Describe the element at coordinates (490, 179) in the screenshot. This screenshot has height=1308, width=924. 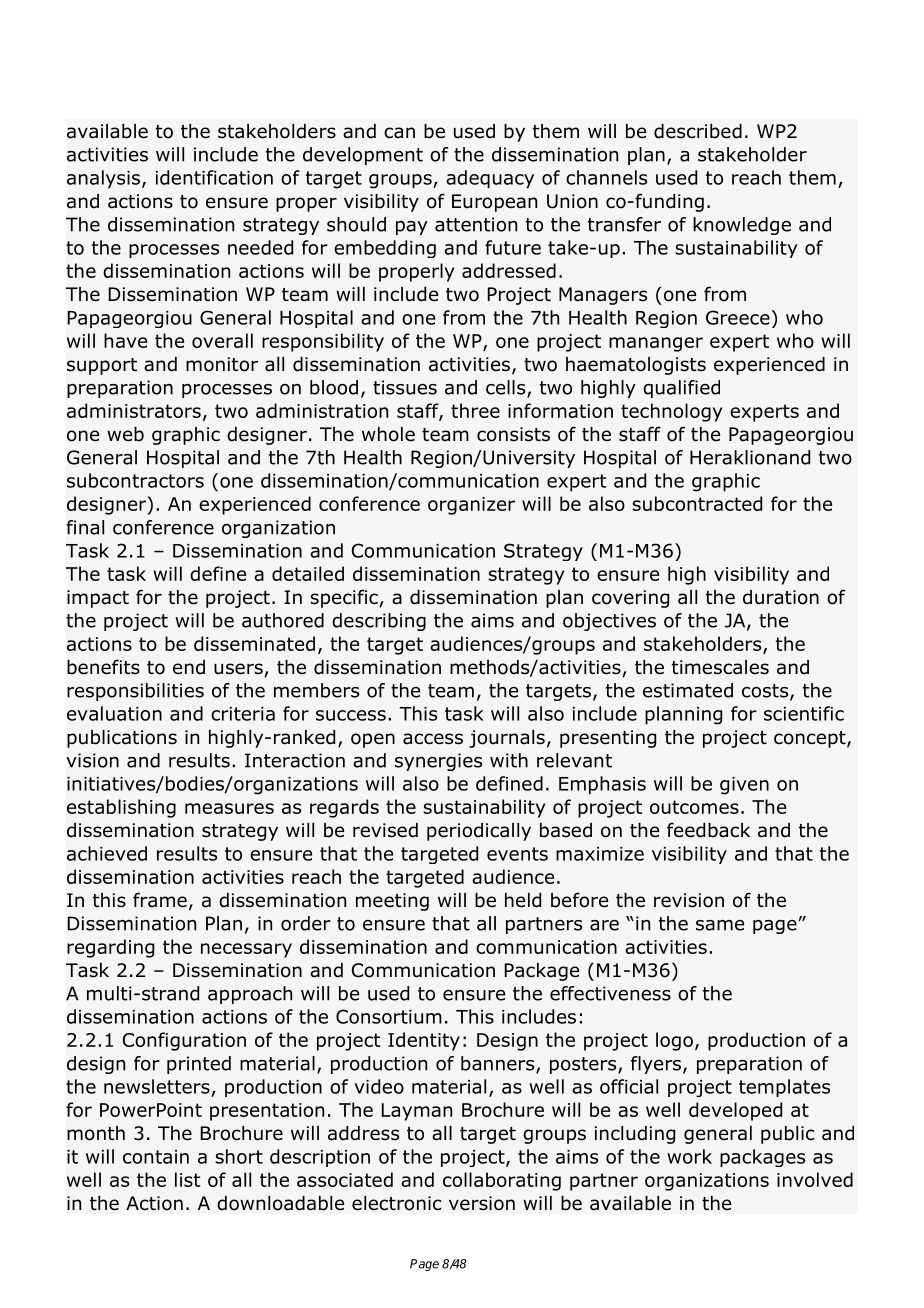
I see `adequacy` at that location.
